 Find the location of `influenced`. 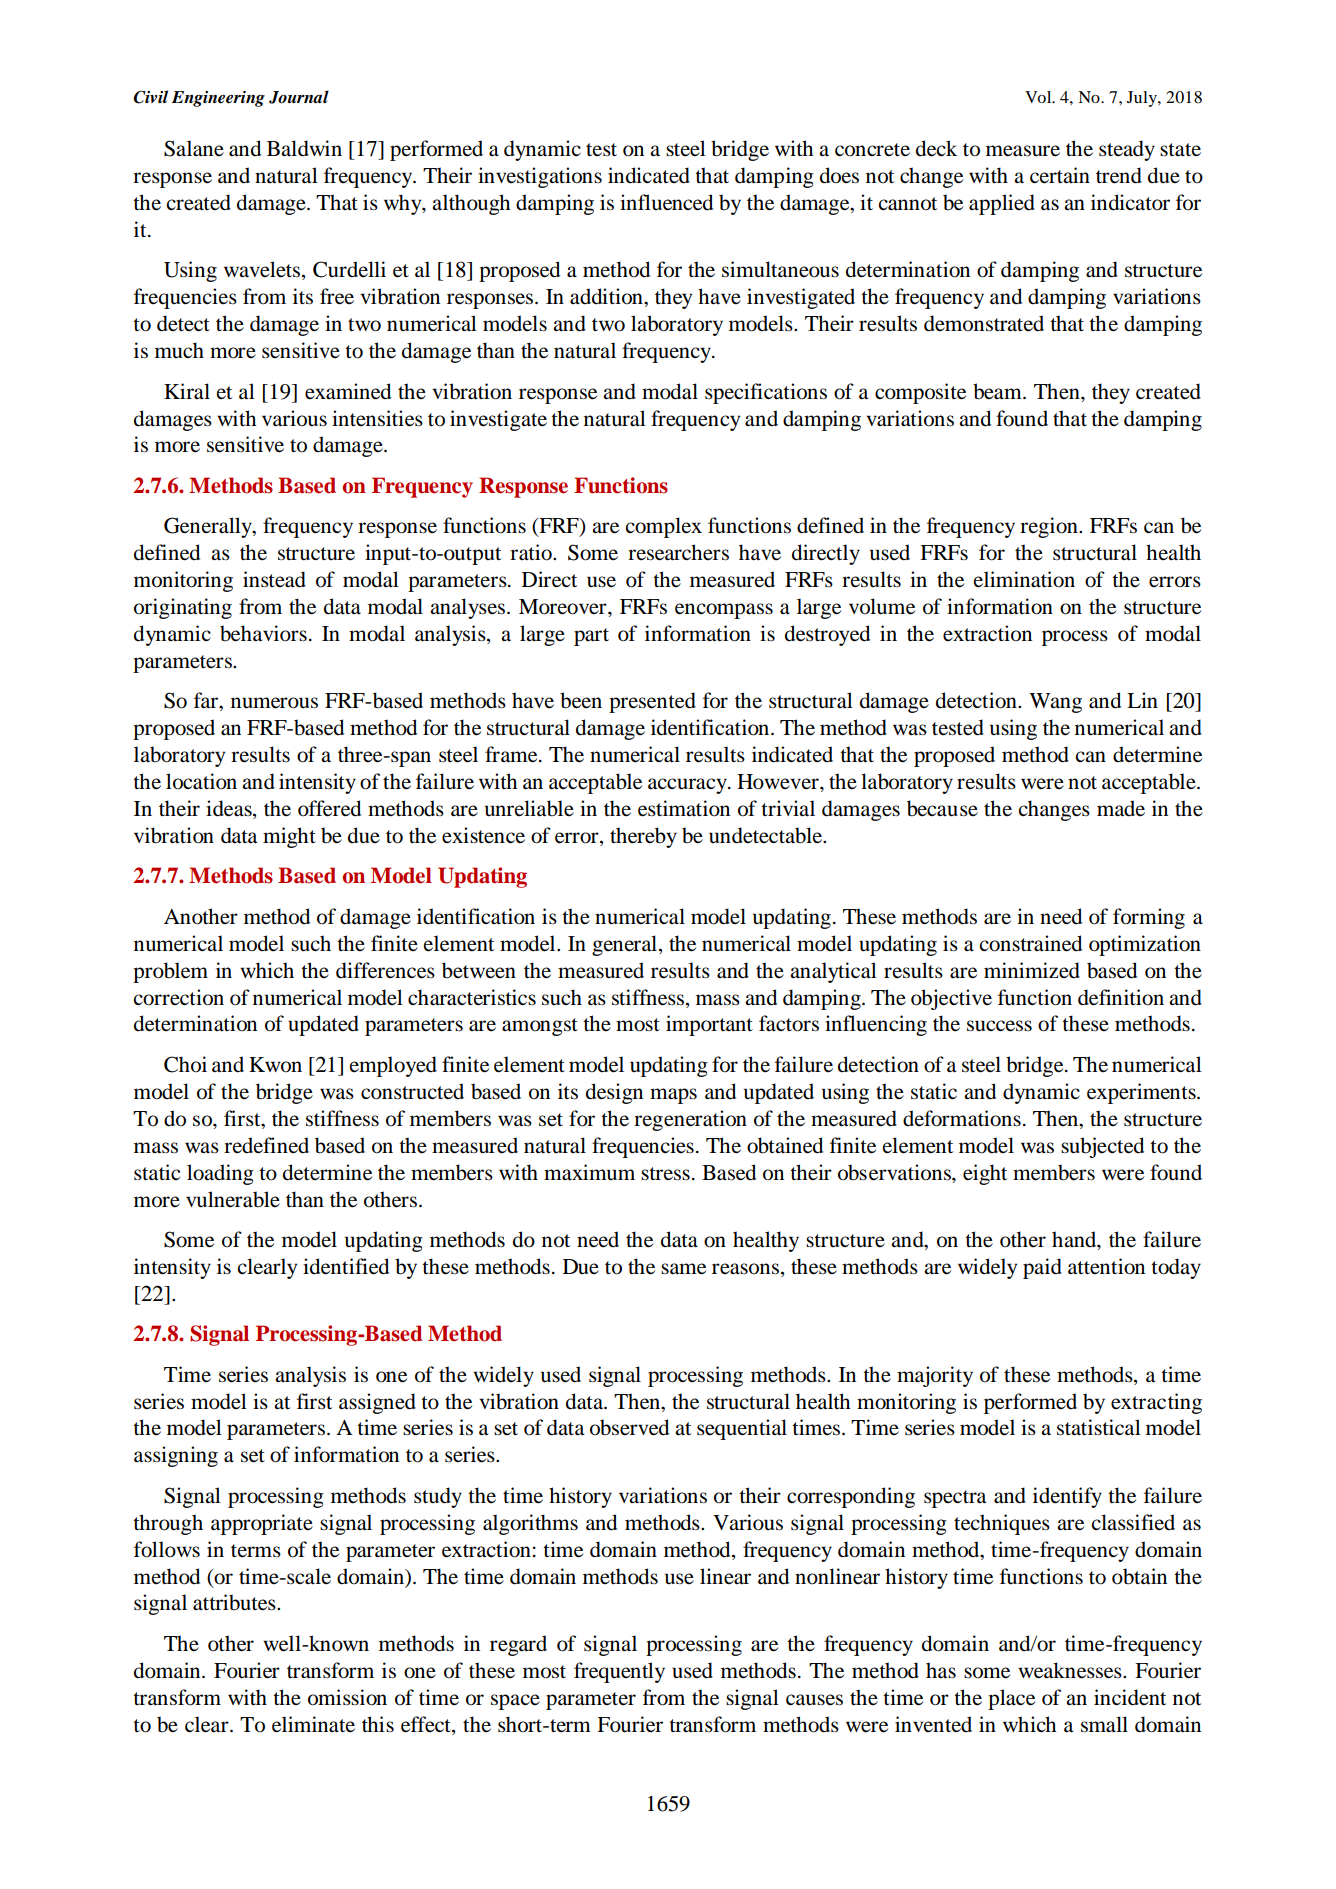

influenced is located at coordinates (666, 202).
